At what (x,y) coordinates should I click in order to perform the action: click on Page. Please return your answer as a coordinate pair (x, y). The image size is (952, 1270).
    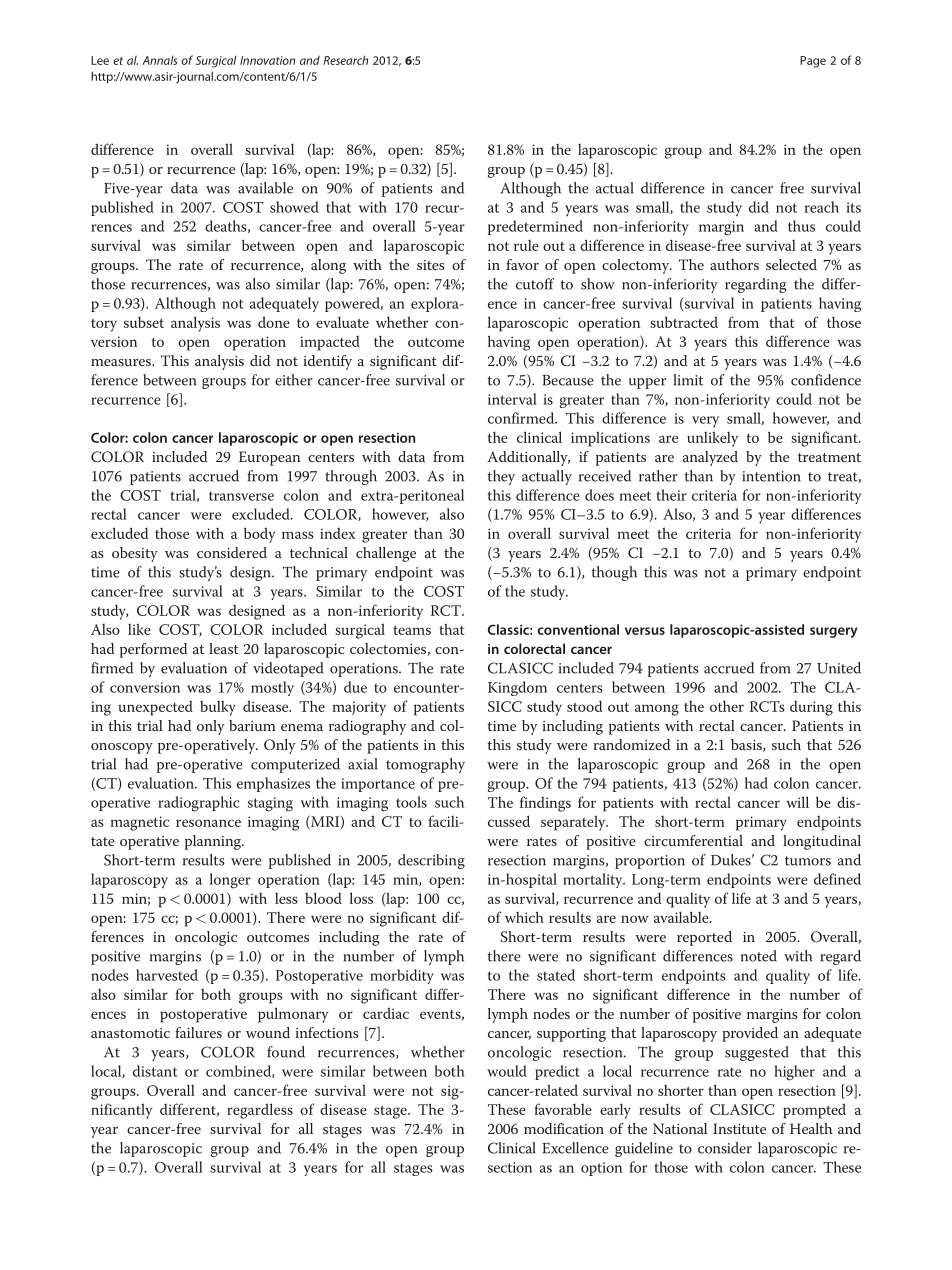
    Looking at the image, I should click on (813, 62).
